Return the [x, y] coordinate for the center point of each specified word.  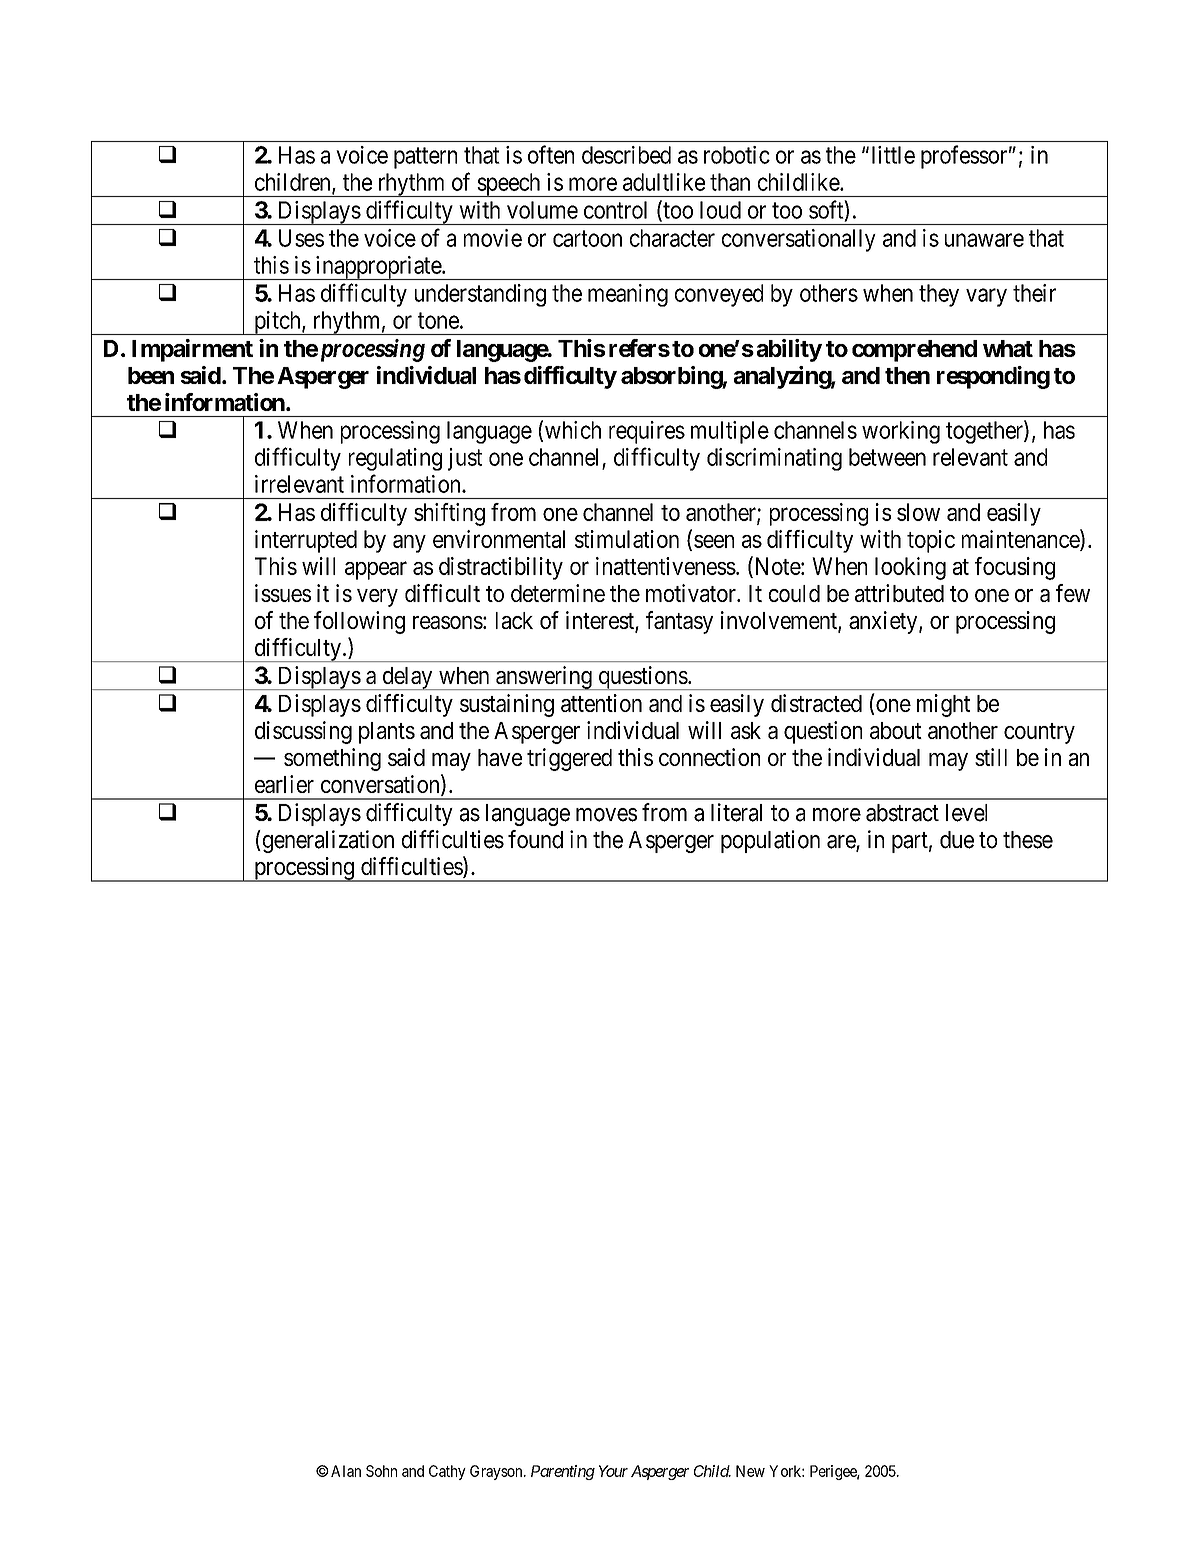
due [957, 840]
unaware [984, 240]
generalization [327, 841]
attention [601, 703]
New [750, 1471]
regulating [395, 459]
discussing [303, 732]
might [943, 705]
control [615, 210]
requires [647, 432]
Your [613, 1471]
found [535, 839]
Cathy [447, 1472]
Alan [346, 1471]
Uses [301, 238]
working [901, 432]
